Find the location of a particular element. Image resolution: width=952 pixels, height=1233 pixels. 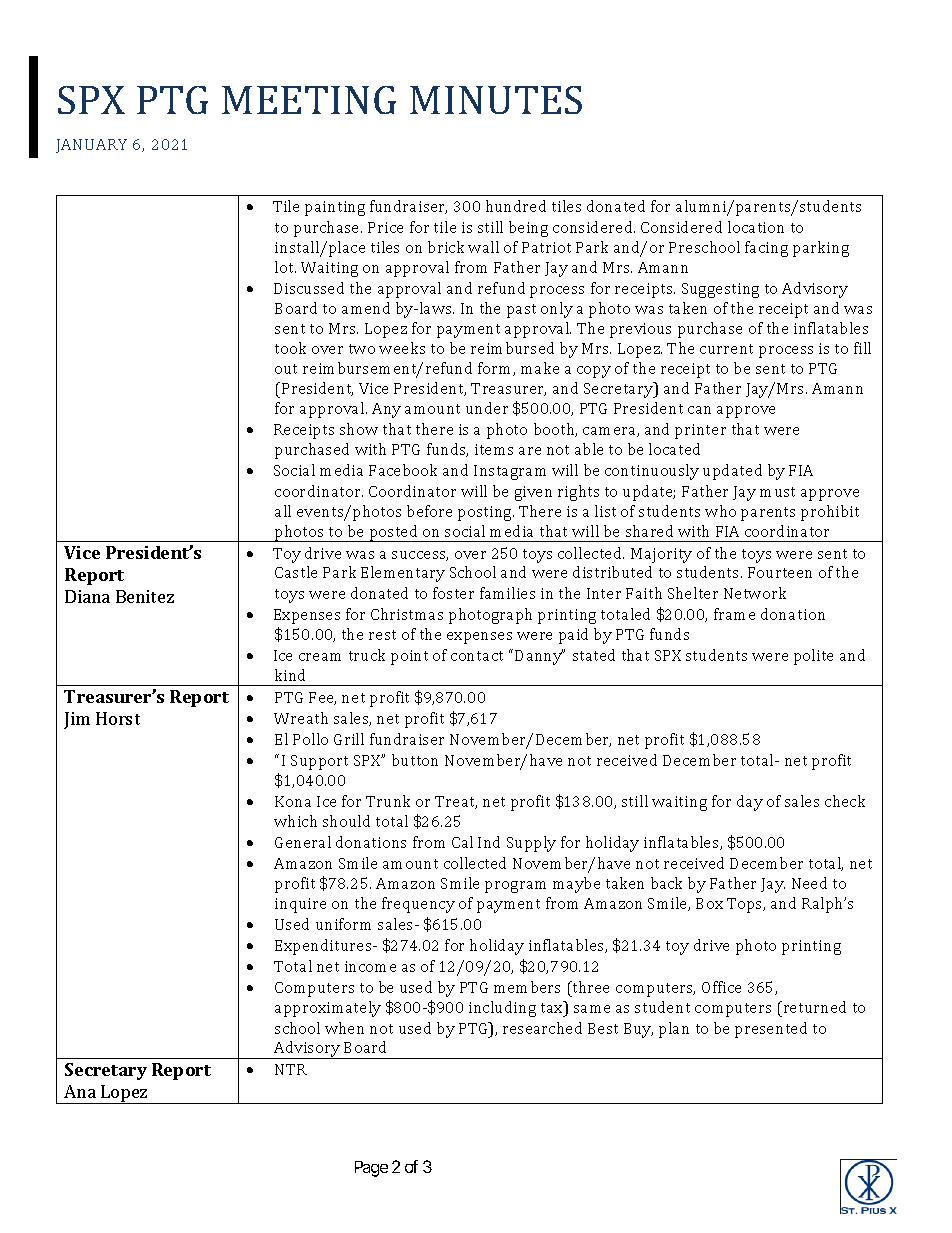

MINUTES is located at coordinates (496, 100).
